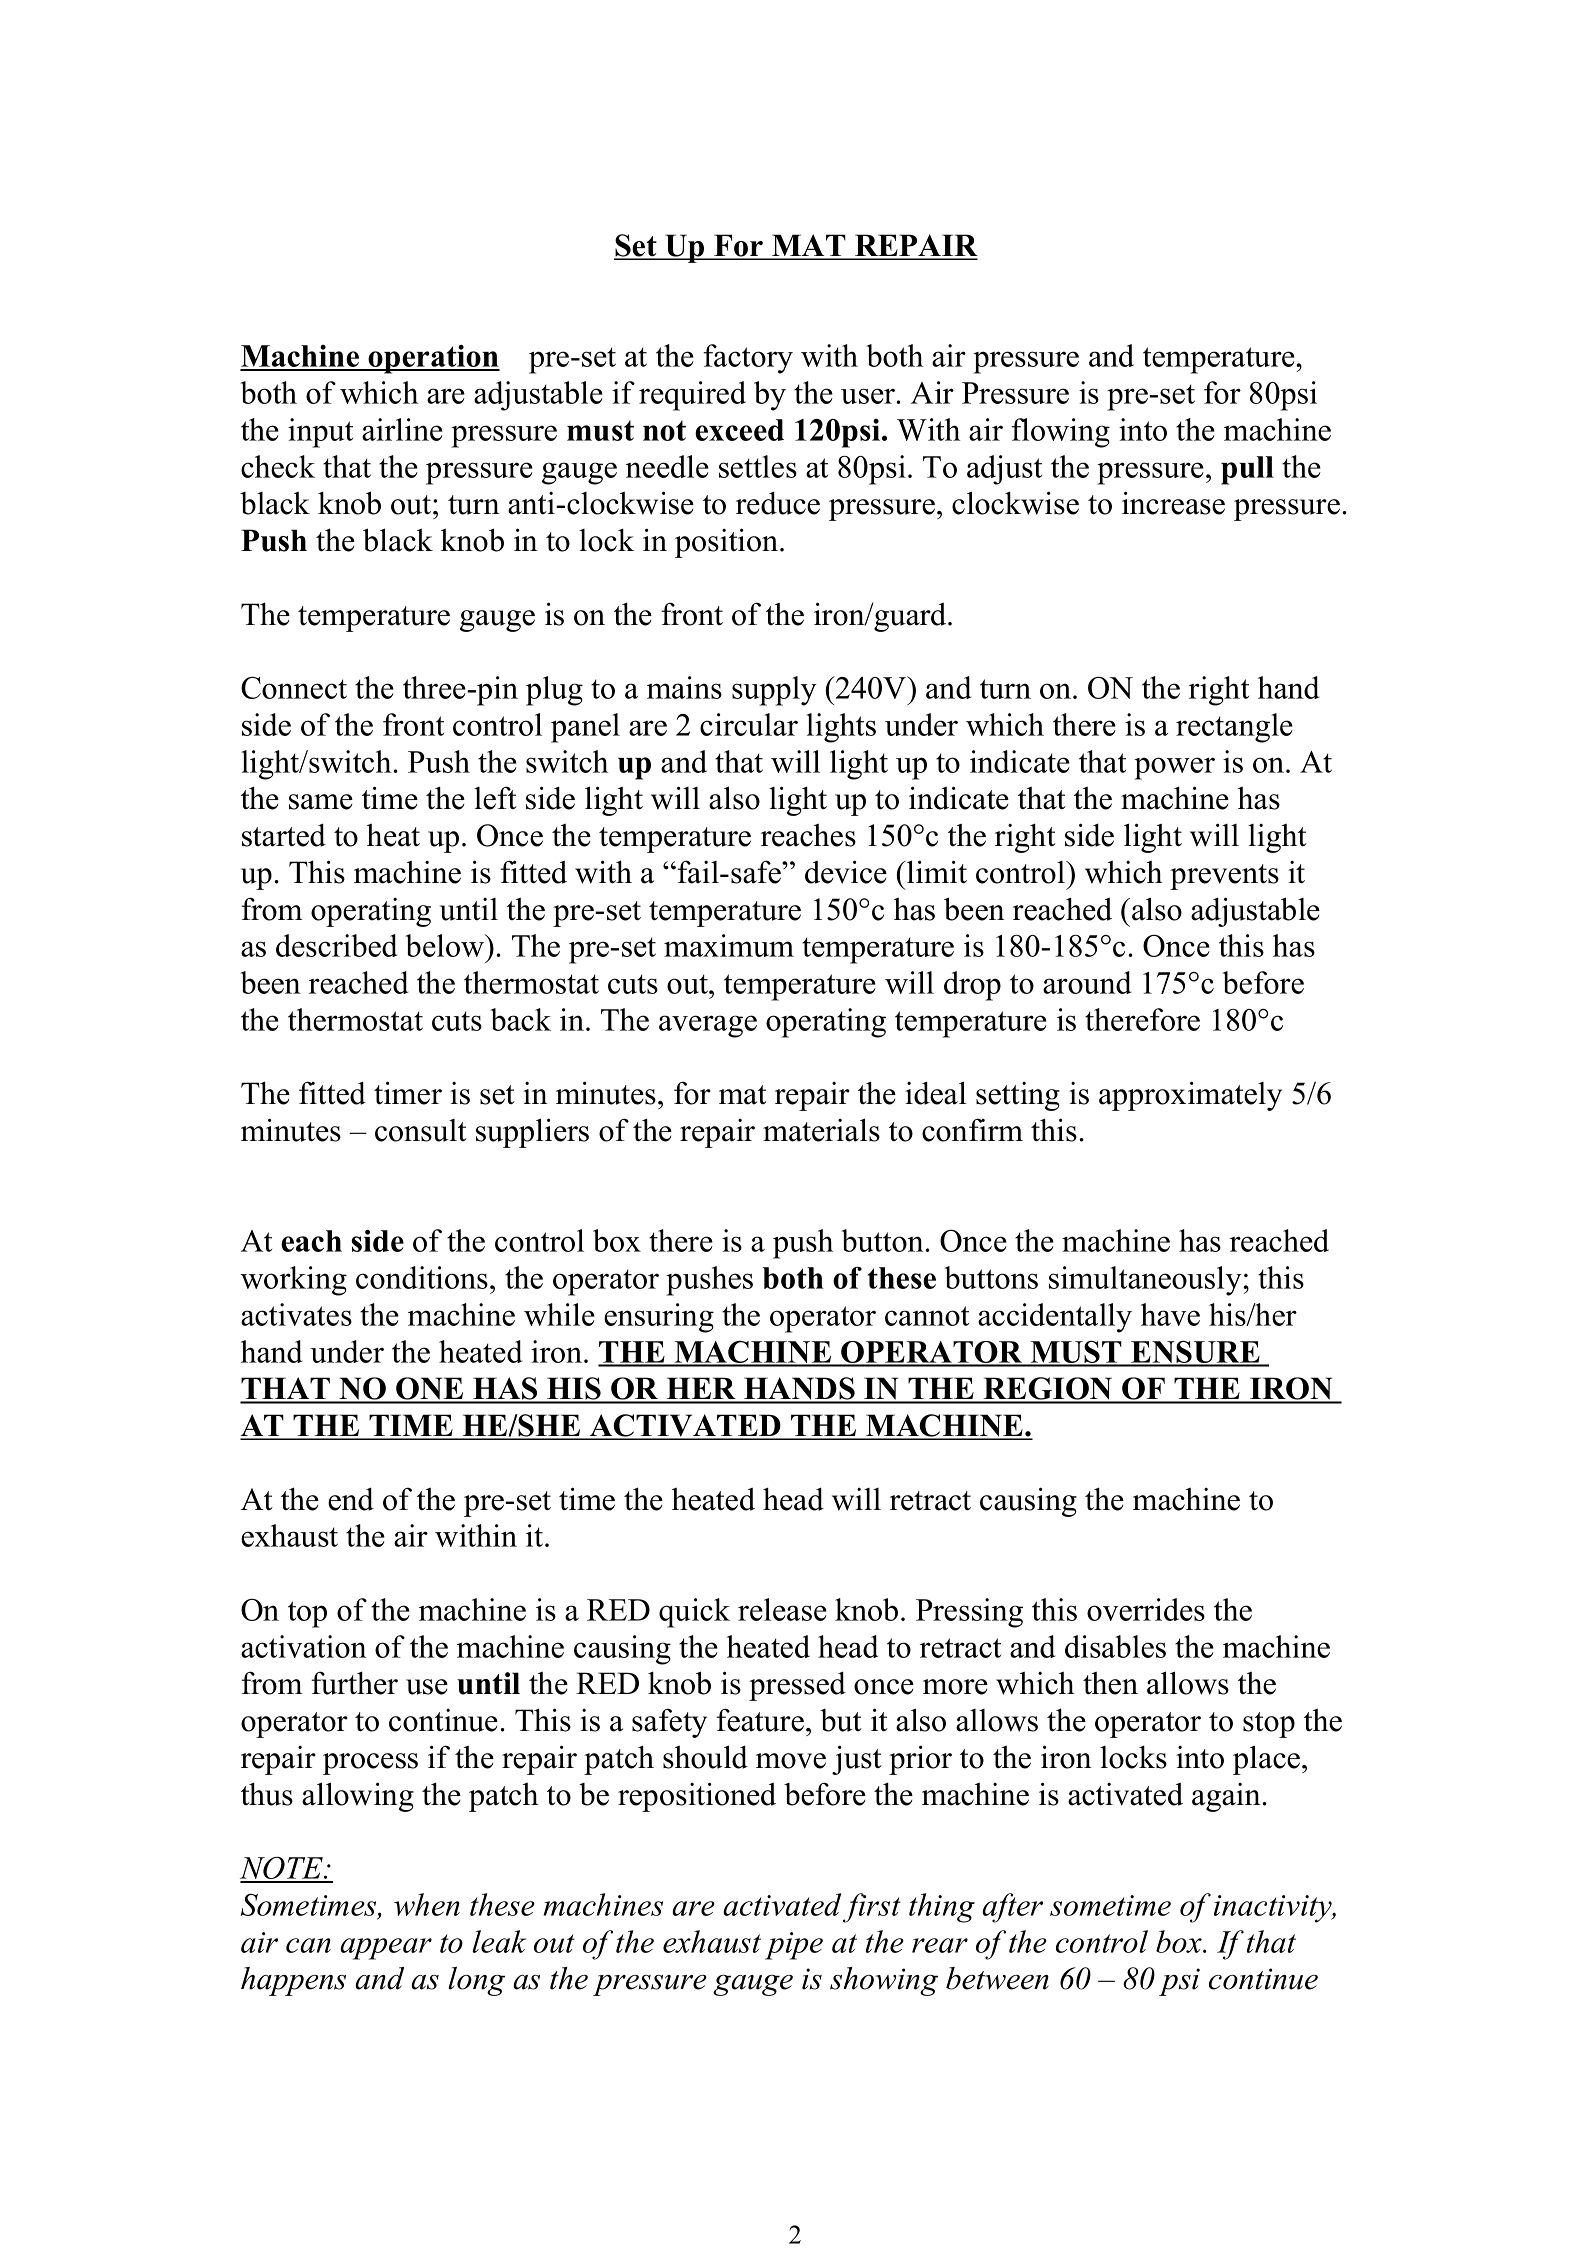 This screenshot has height=2250, width=1590. I want to click on airline, so click(402, 429).
